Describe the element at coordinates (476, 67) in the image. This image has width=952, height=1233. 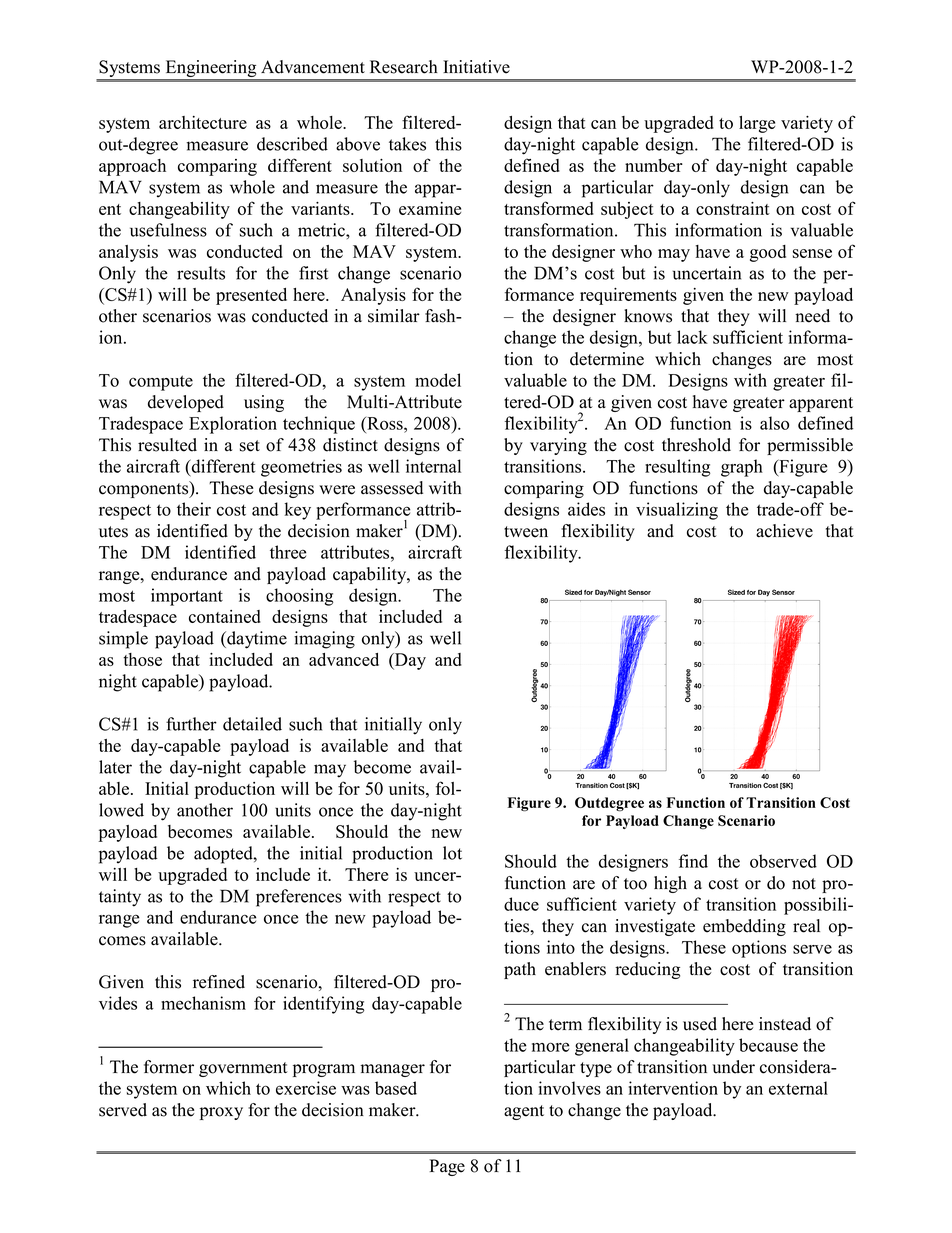
I see `Initiative` at that location.
